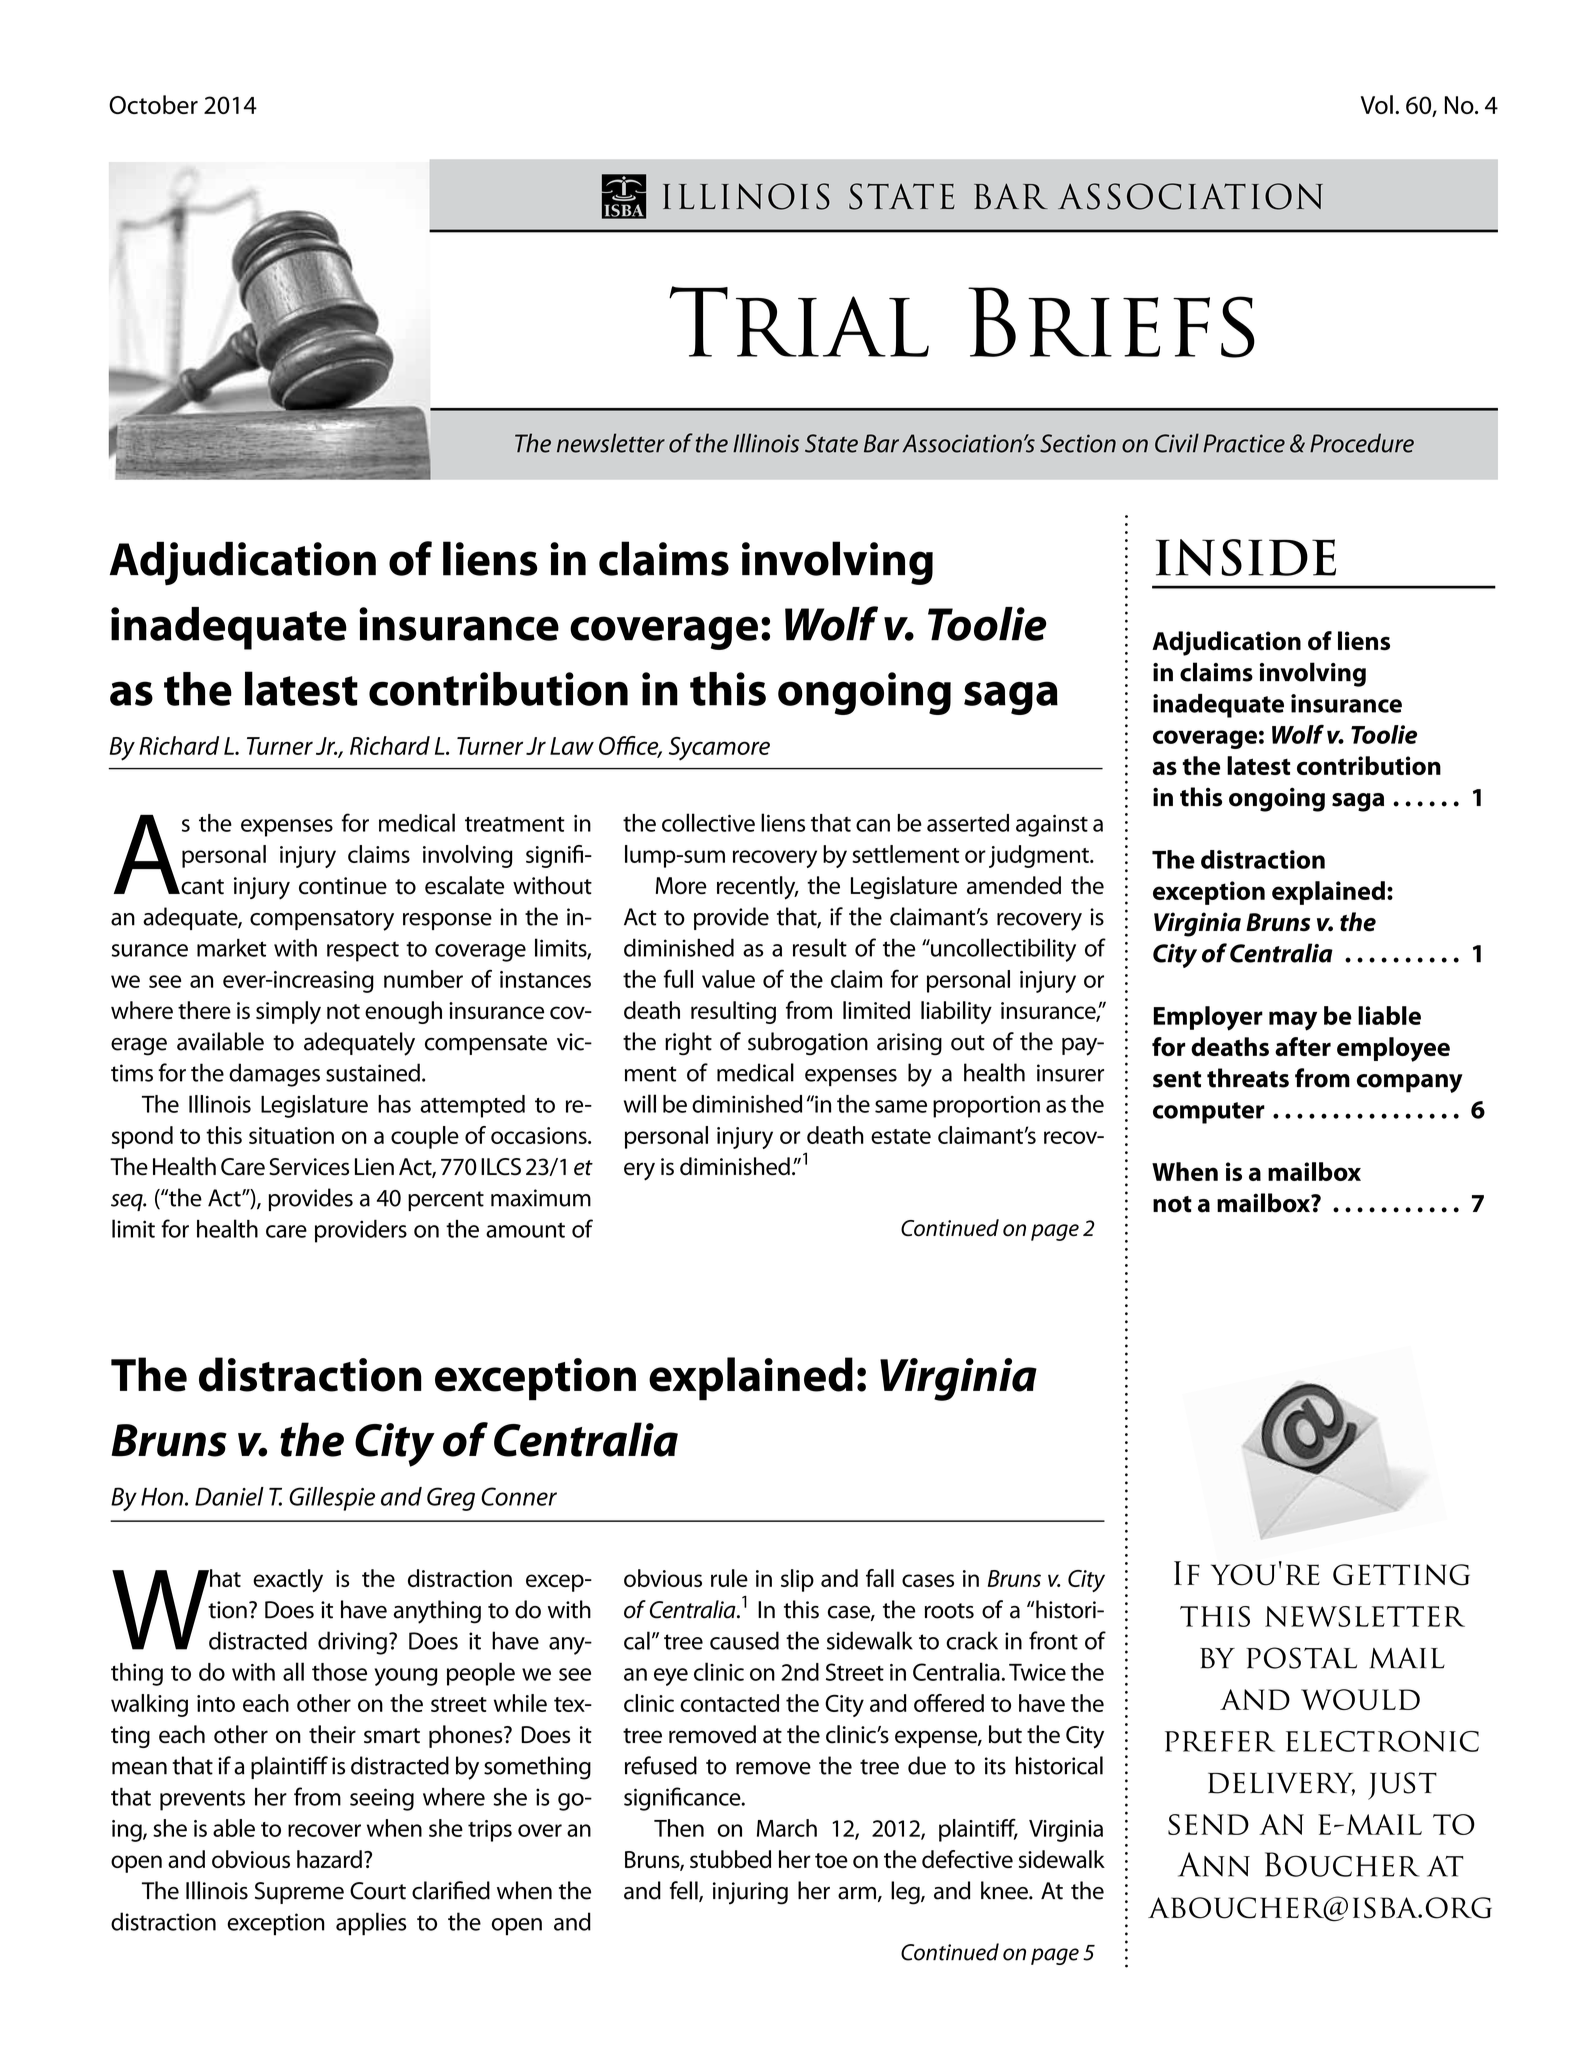  What do you see at coordinates (153, 104) in the document?
I see `October` at bounding box center [153, 104].
